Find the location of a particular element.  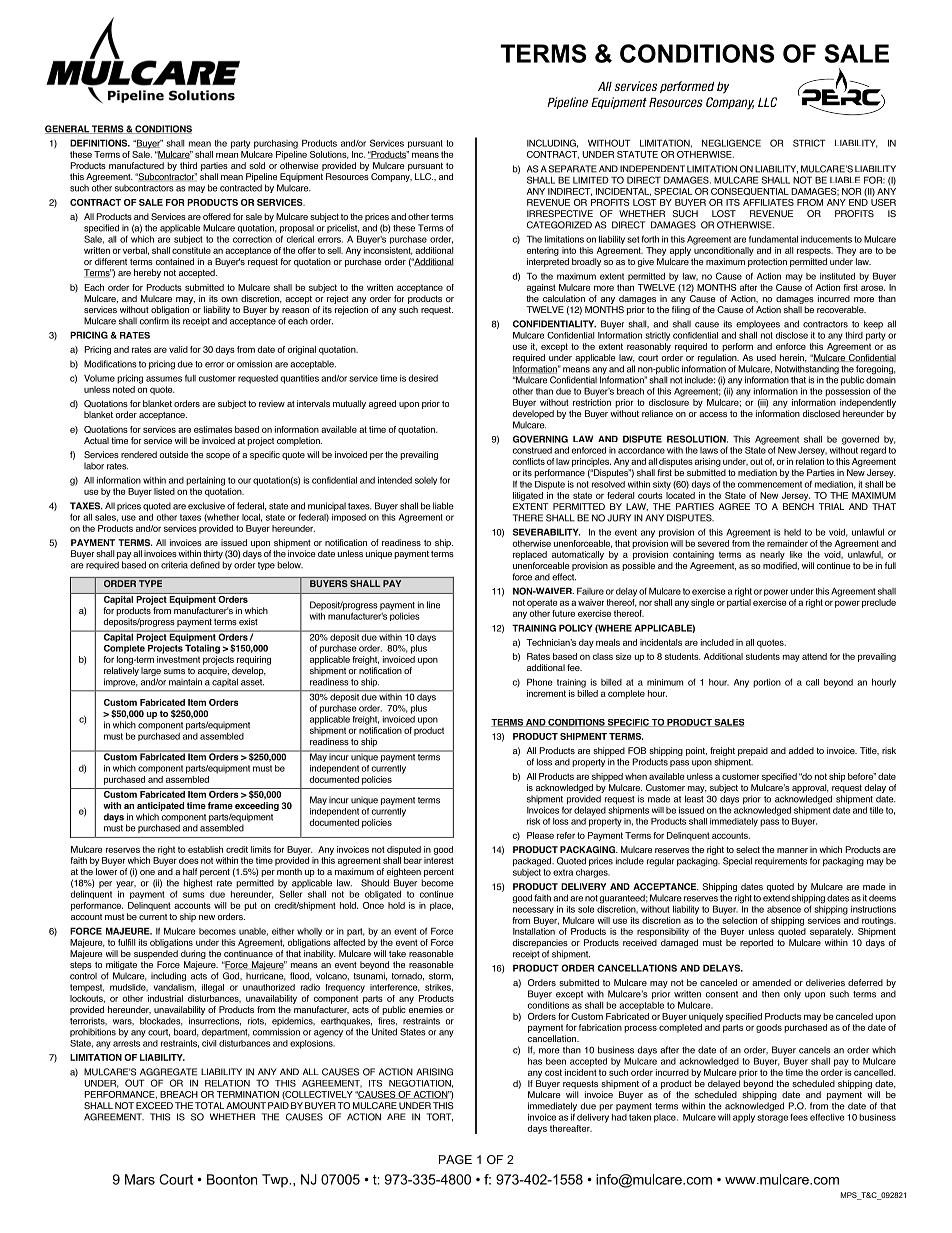

investment is located at coordinates (178, 659).
